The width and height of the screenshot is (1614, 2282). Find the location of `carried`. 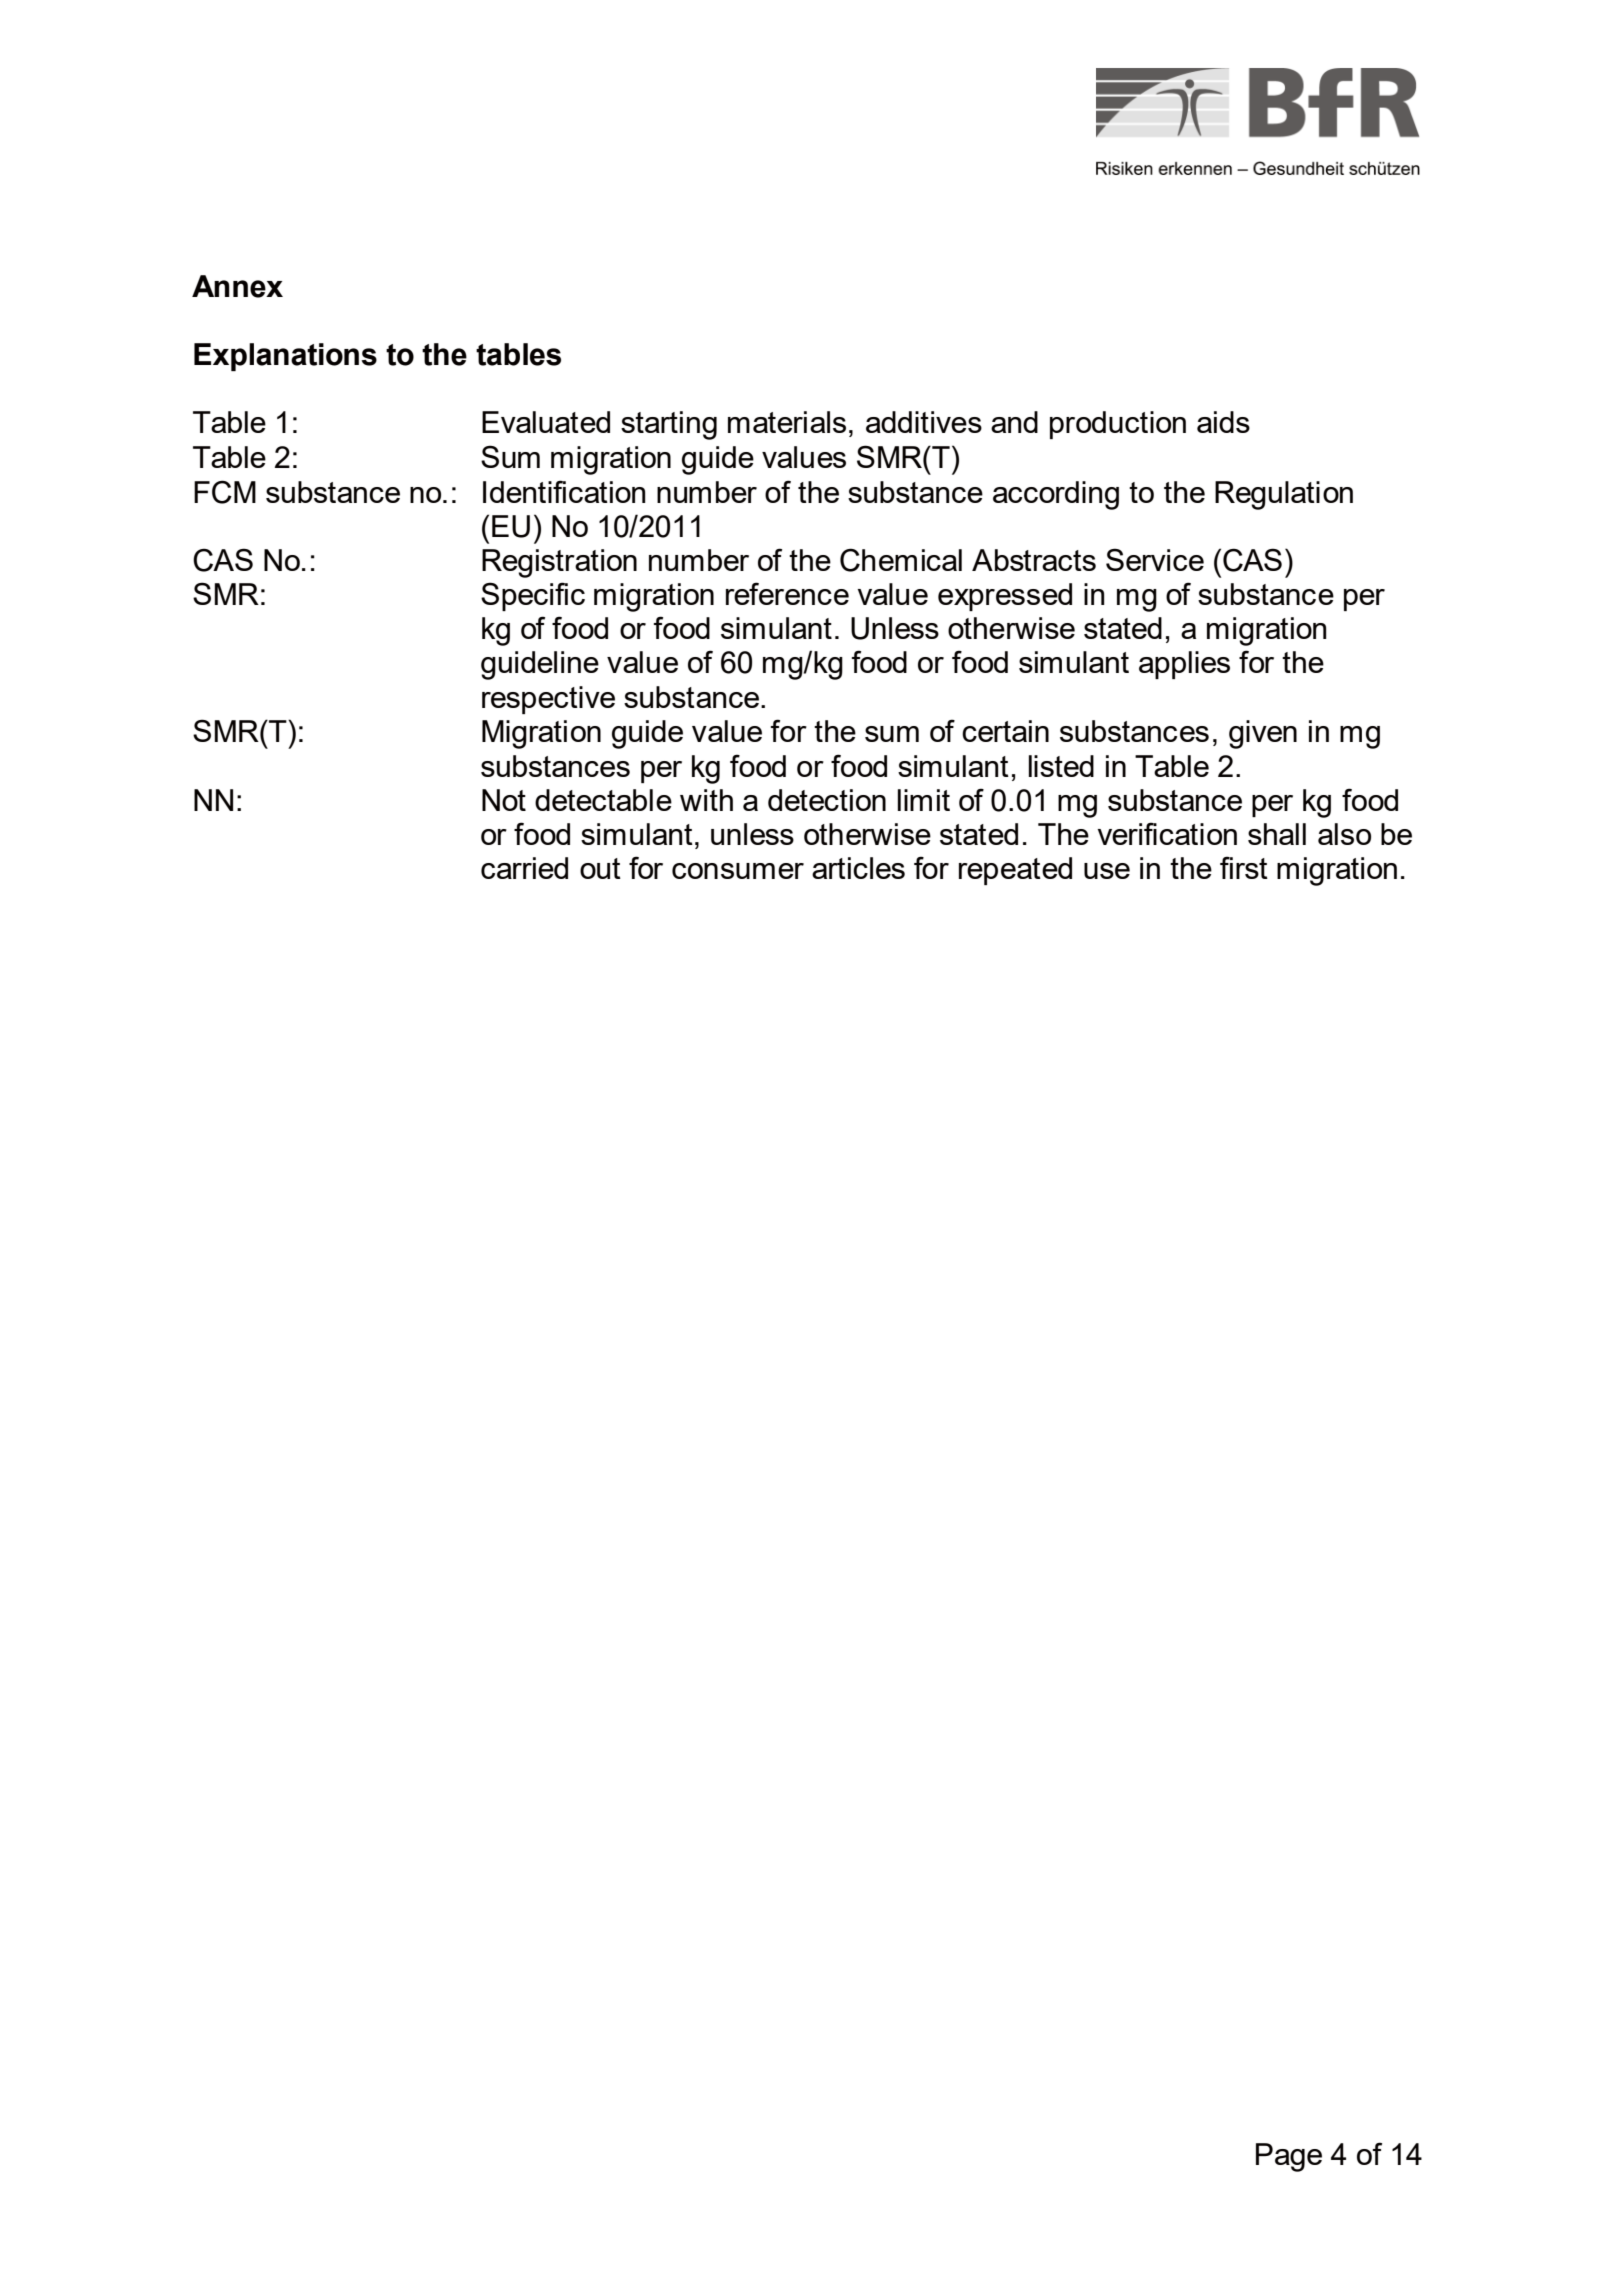

carried is located at coordinates (524, 868).
